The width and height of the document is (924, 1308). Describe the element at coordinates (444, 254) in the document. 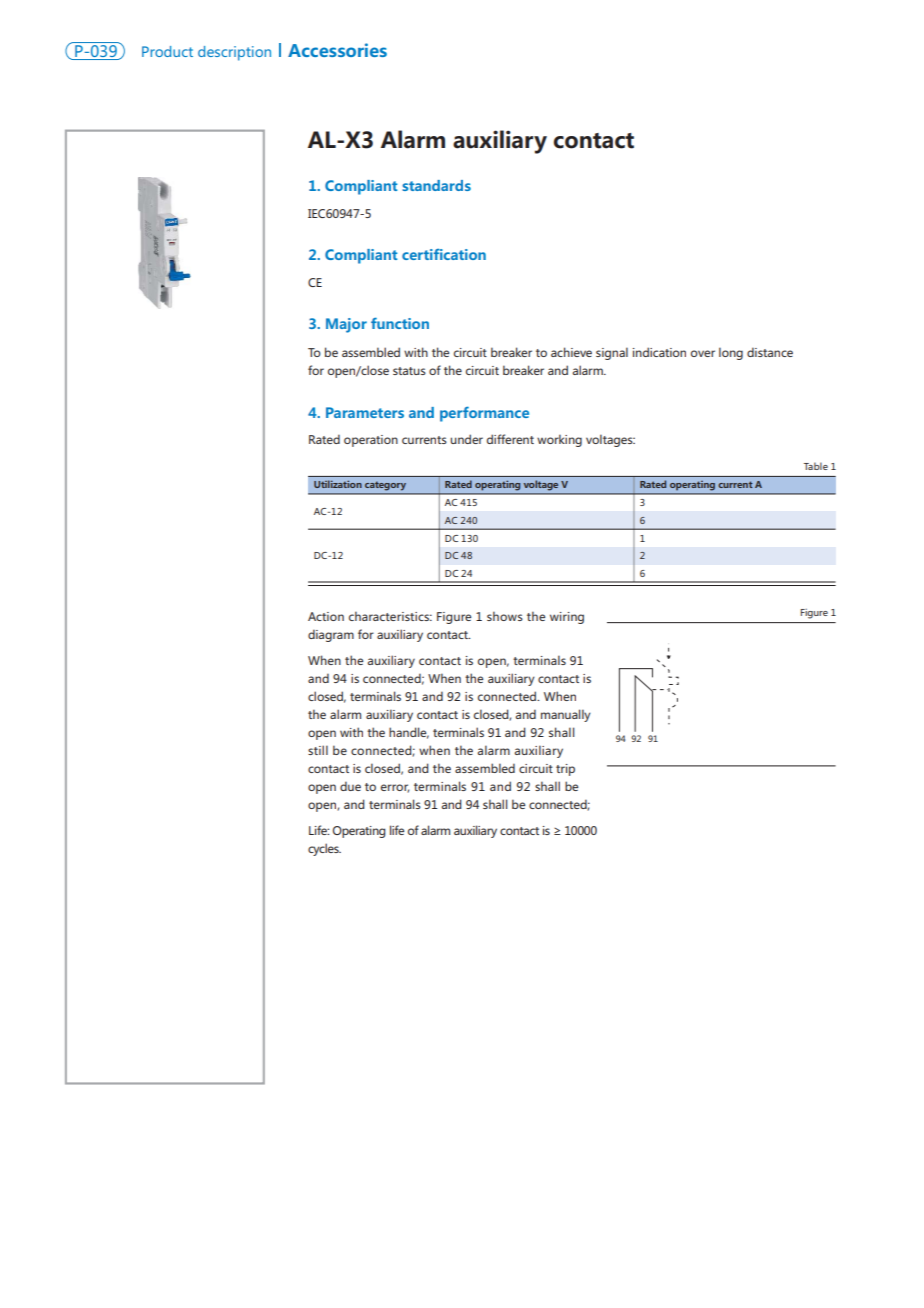

I see `certification` at that location.
